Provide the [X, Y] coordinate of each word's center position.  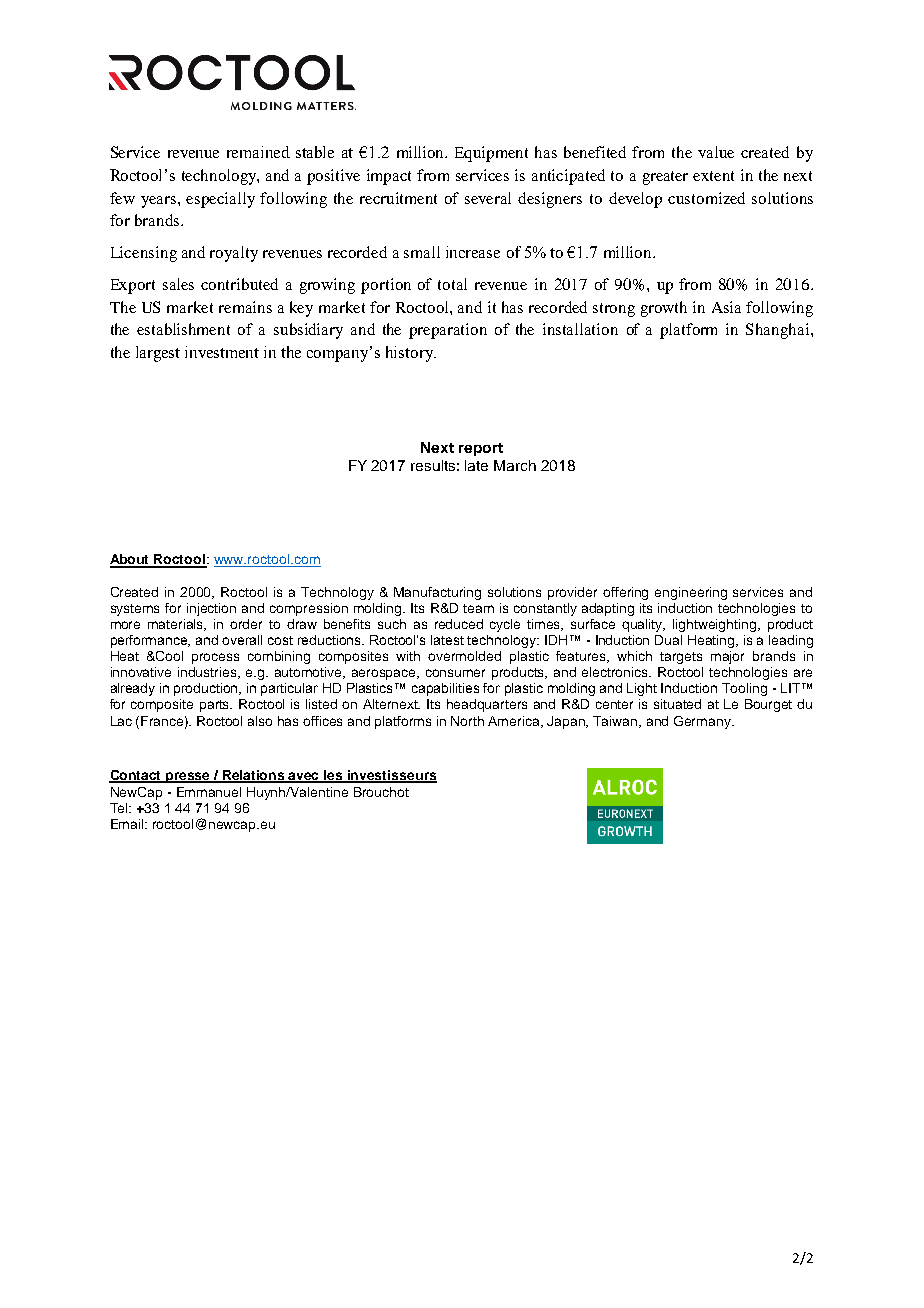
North [467, 721]
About [131, 560]
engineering [691, 593]
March [515, 465]
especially [220, 200]
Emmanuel [209, 792]
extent [713, 176]
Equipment [491, 154]
